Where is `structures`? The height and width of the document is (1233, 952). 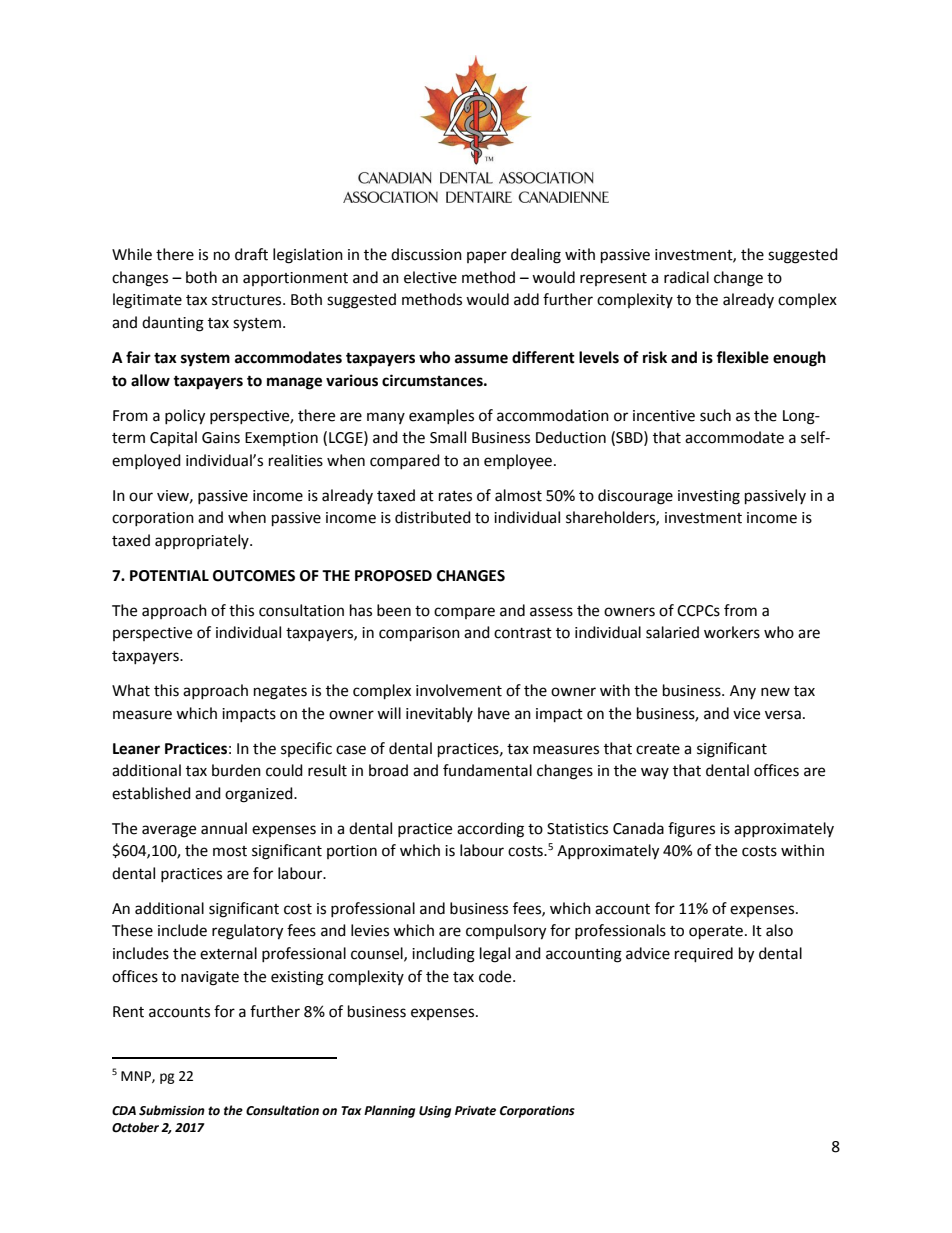
structures is located at coordinates (248, 300).
